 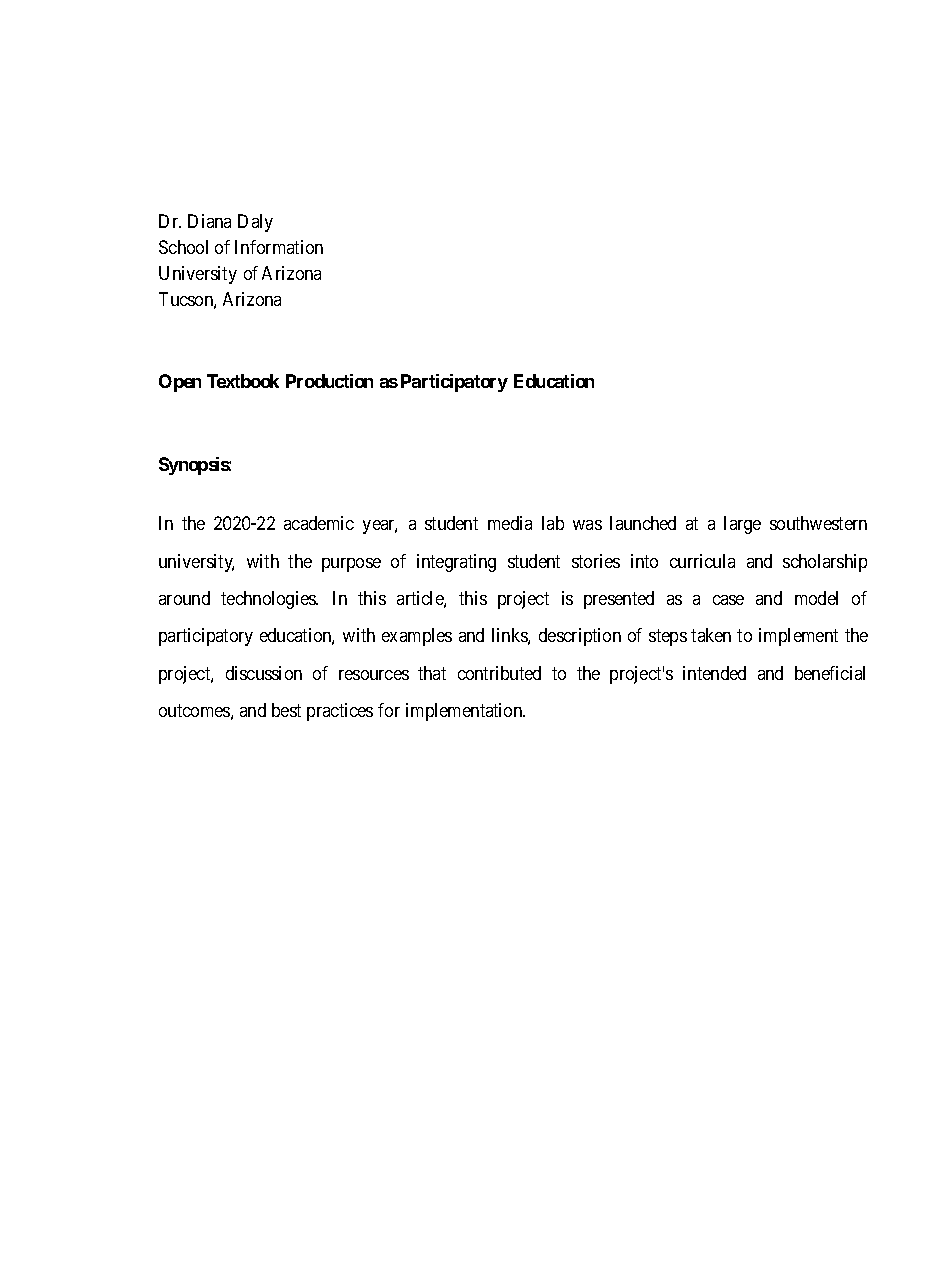 I want to click on Information, so click(x=279, y=247).
